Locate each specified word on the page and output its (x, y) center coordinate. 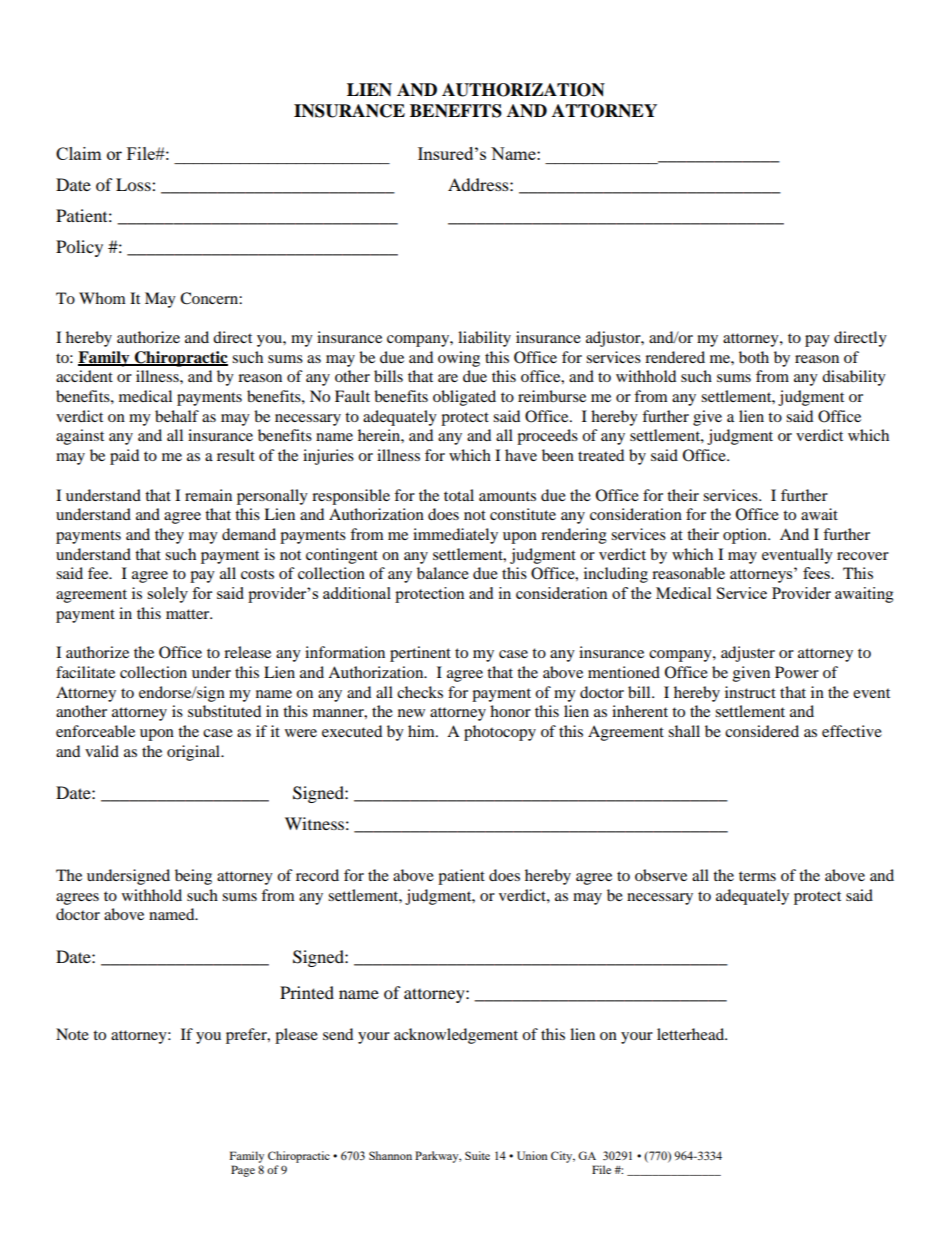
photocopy (500, 733)
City (563, 1157)
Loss (134, 184)
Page (243, 1171)
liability (484, 339)
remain (208, 495)
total (459, 495)
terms (757, 876)
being (193, 877)
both (754, 357)
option (746, 536)
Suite (477, 1155)
